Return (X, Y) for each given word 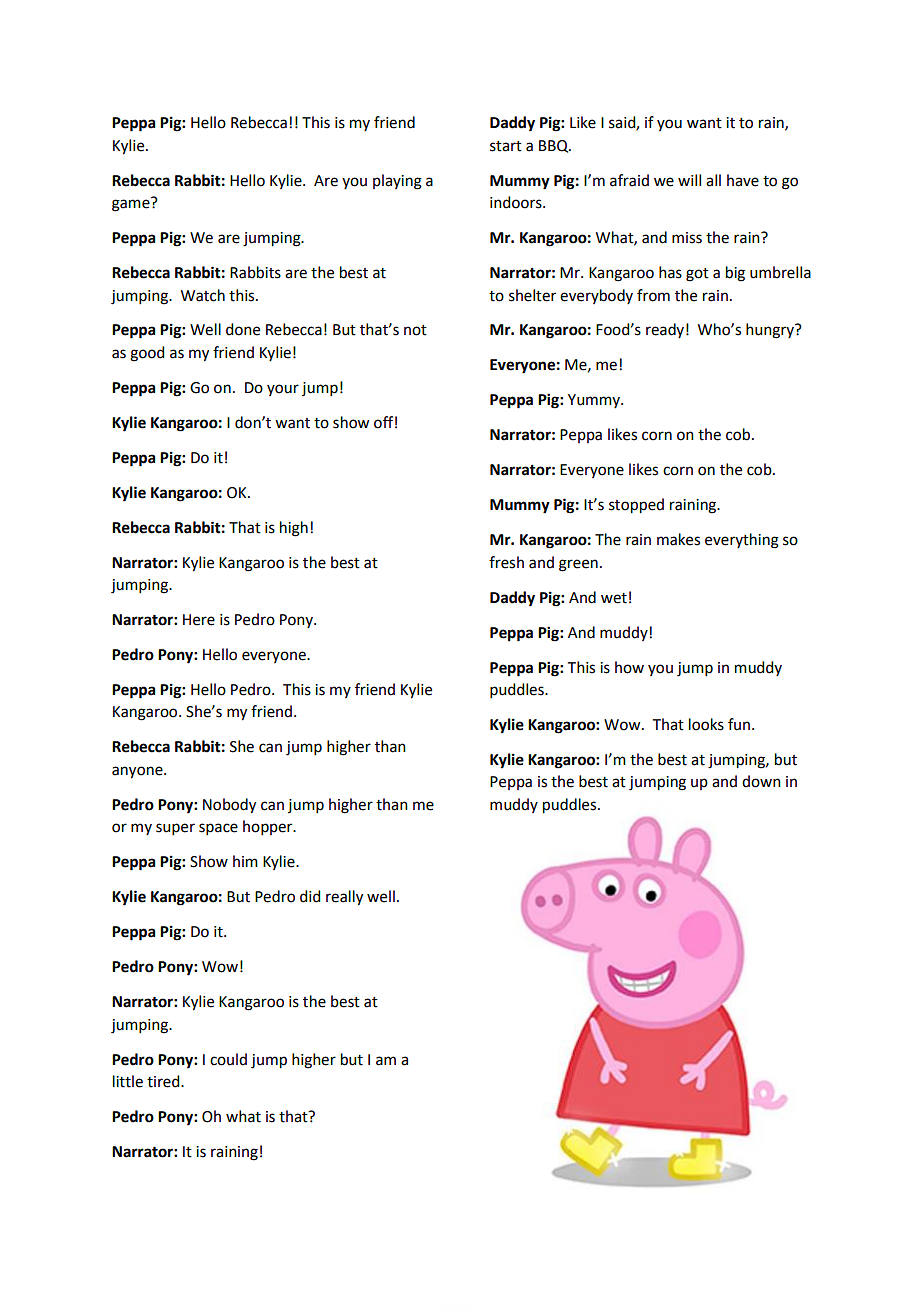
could (228, 1059)
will (689, 180)
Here (199, 620)
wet (614, 598)
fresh (506, 562)
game (132, 204)
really (344, 898)
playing (397, 182)
